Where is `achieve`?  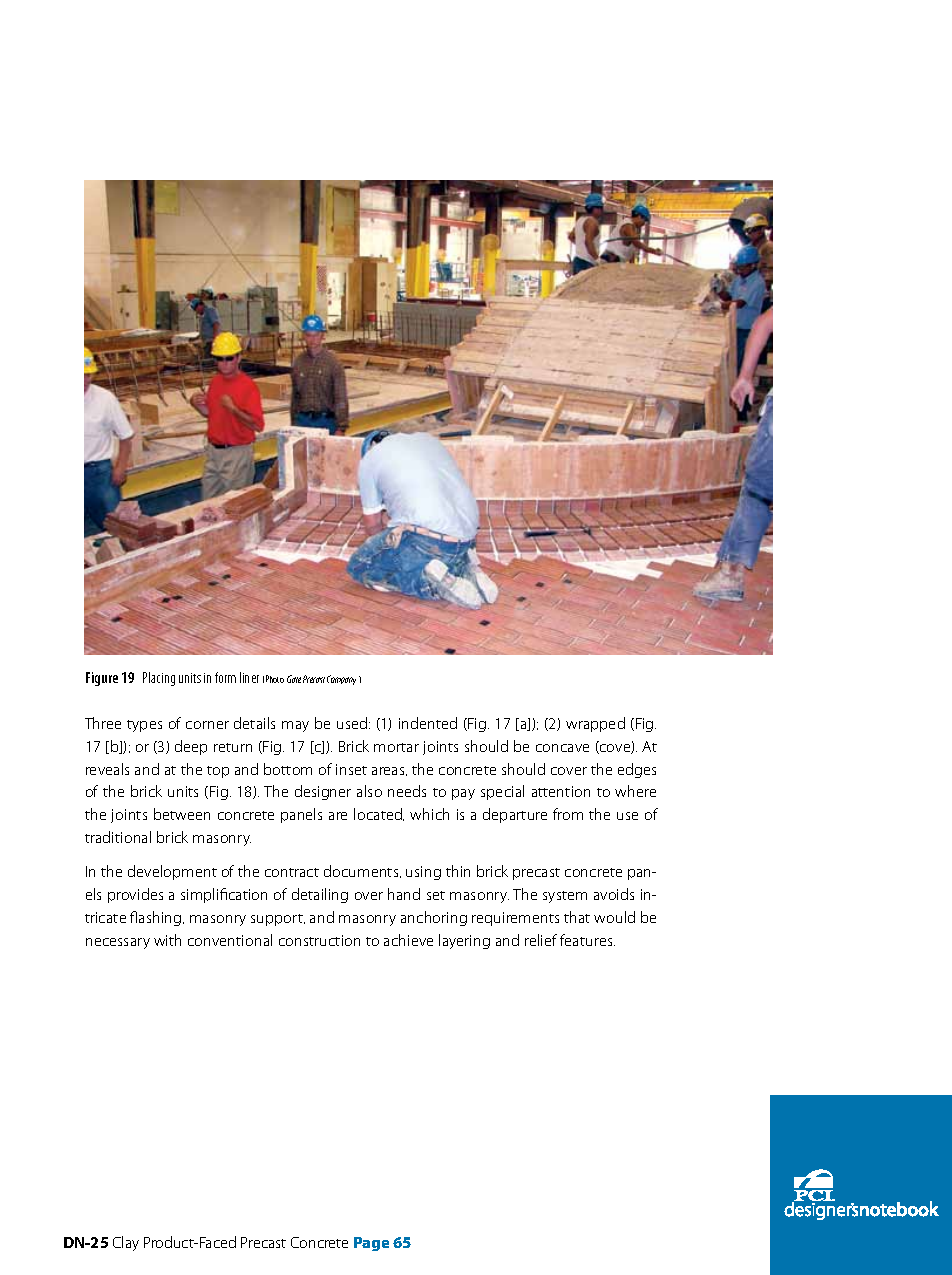 achieve is located at coordinates (408, 940).
